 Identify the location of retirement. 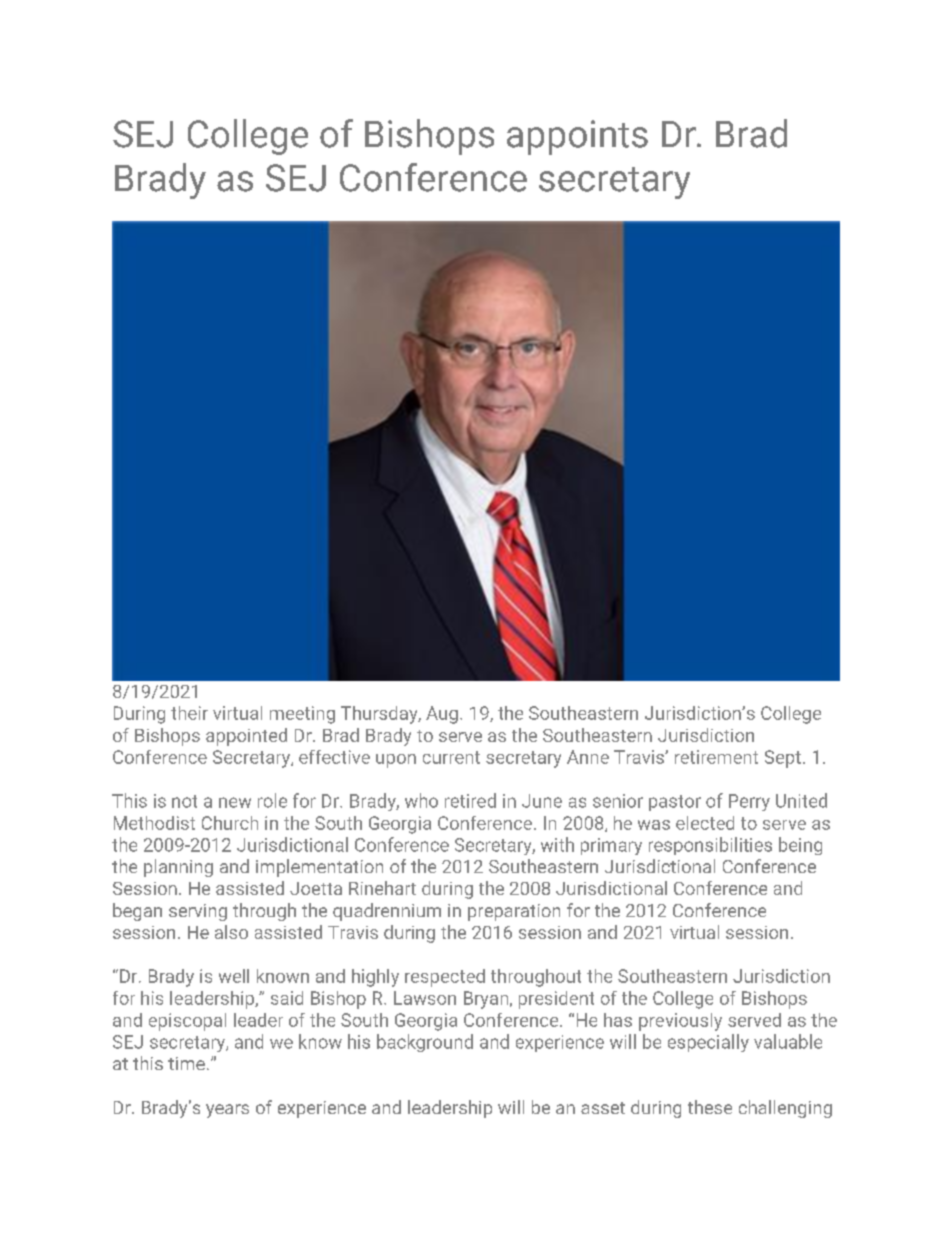
(716, 757).
